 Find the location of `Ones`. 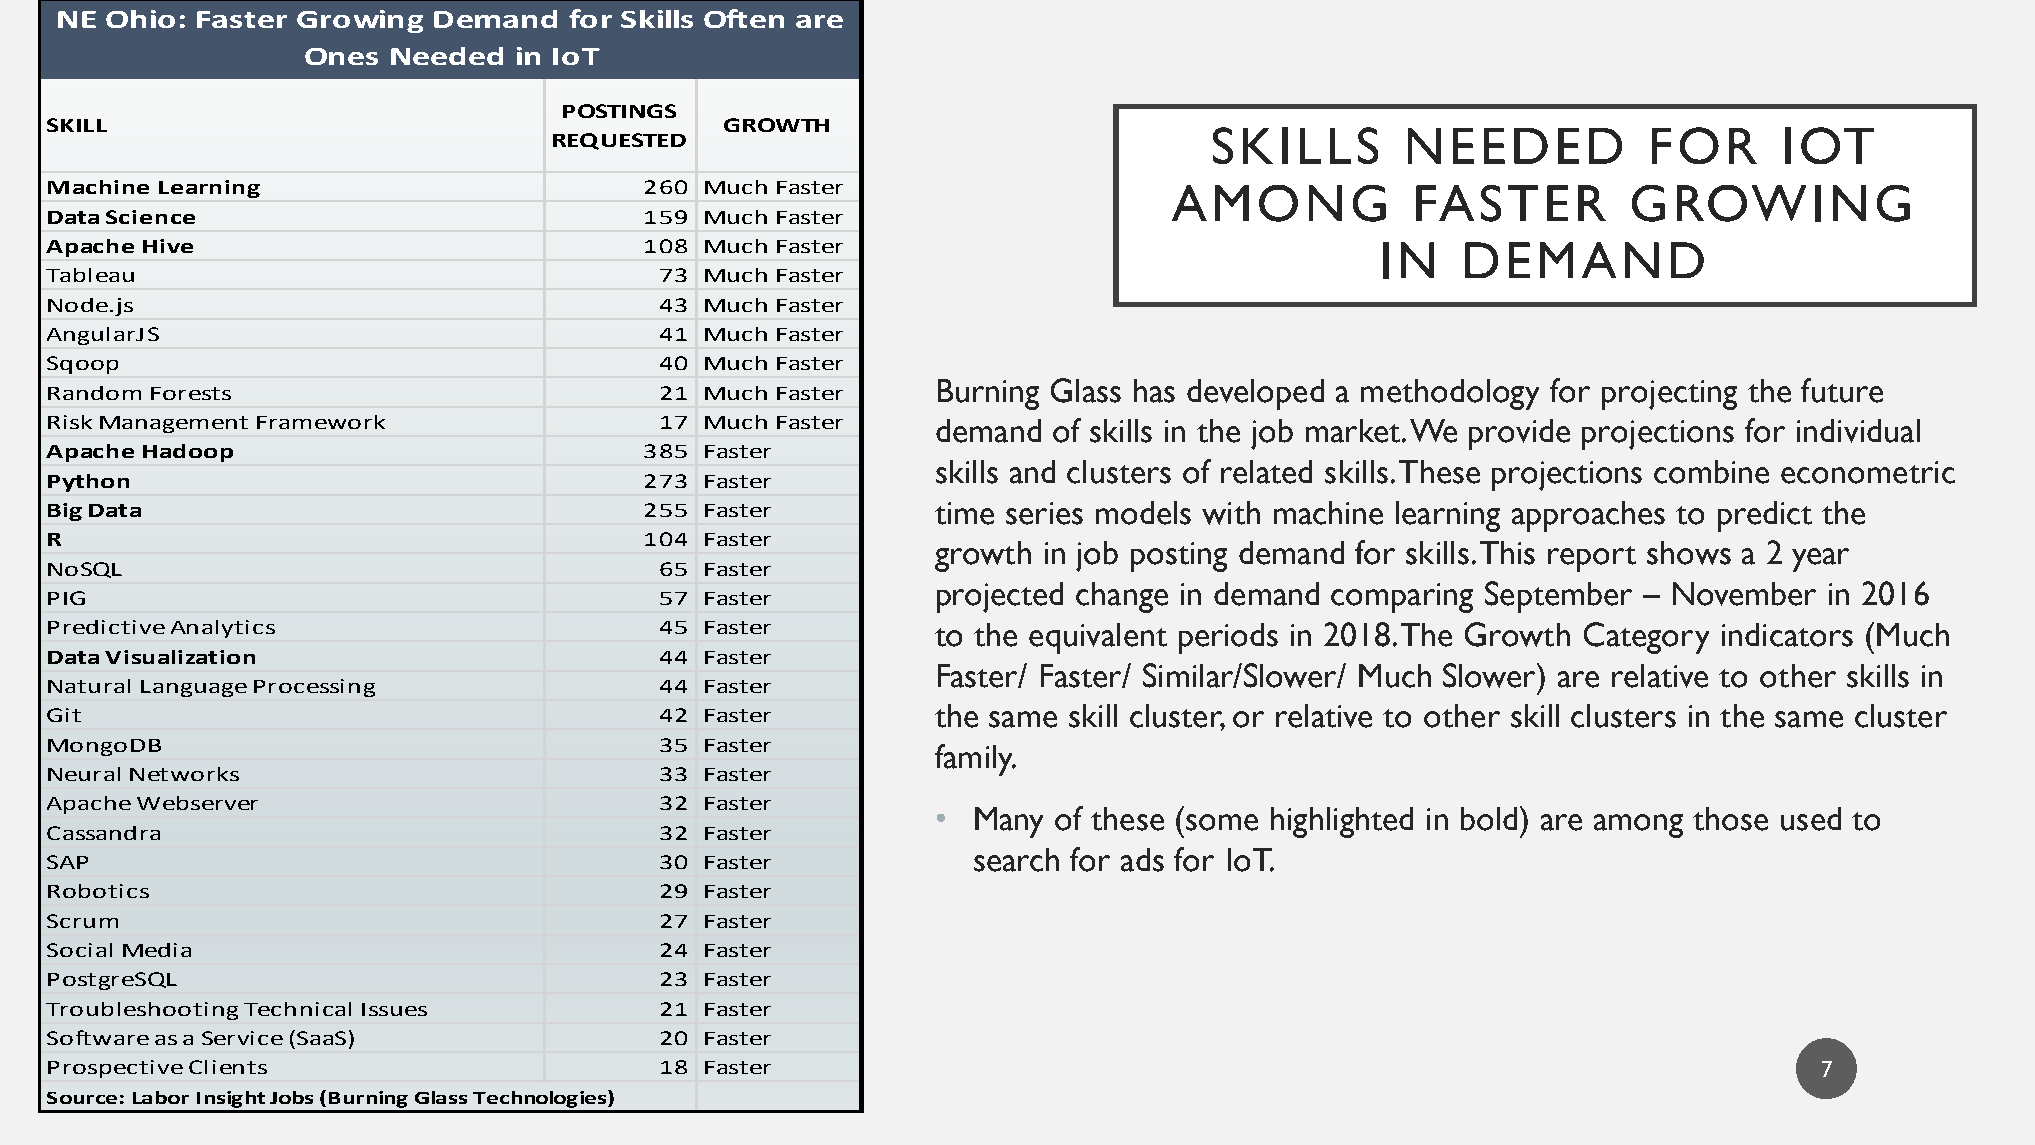

Ones is located at coordinates (341, 56).
